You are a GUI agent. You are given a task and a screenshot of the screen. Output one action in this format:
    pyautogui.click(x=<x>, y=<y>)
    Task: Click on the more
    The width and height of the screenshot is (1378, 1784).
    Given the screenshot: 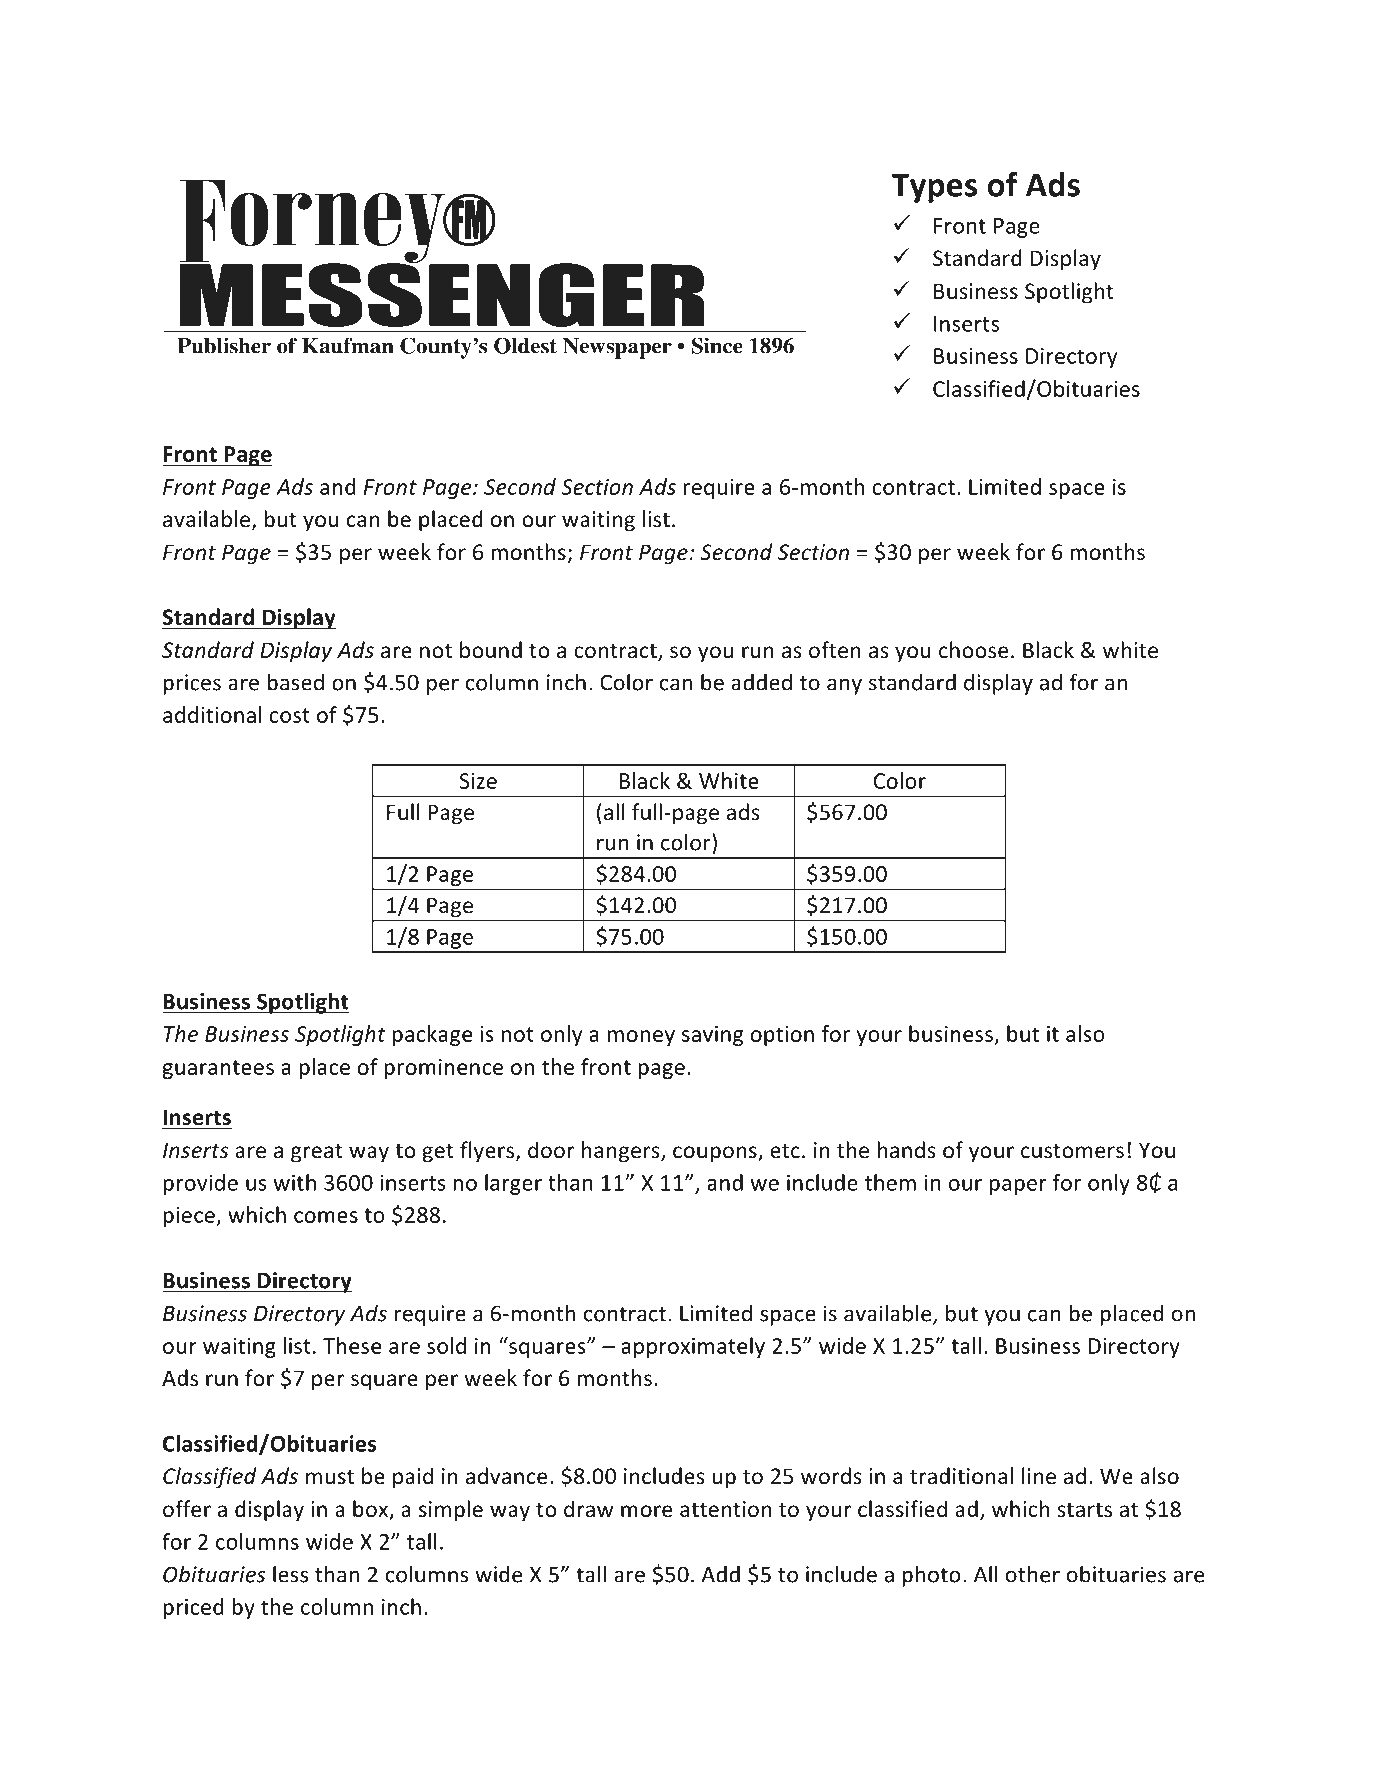 What is the action you would take?
    pyautogui.click(x=646, y=1511)
